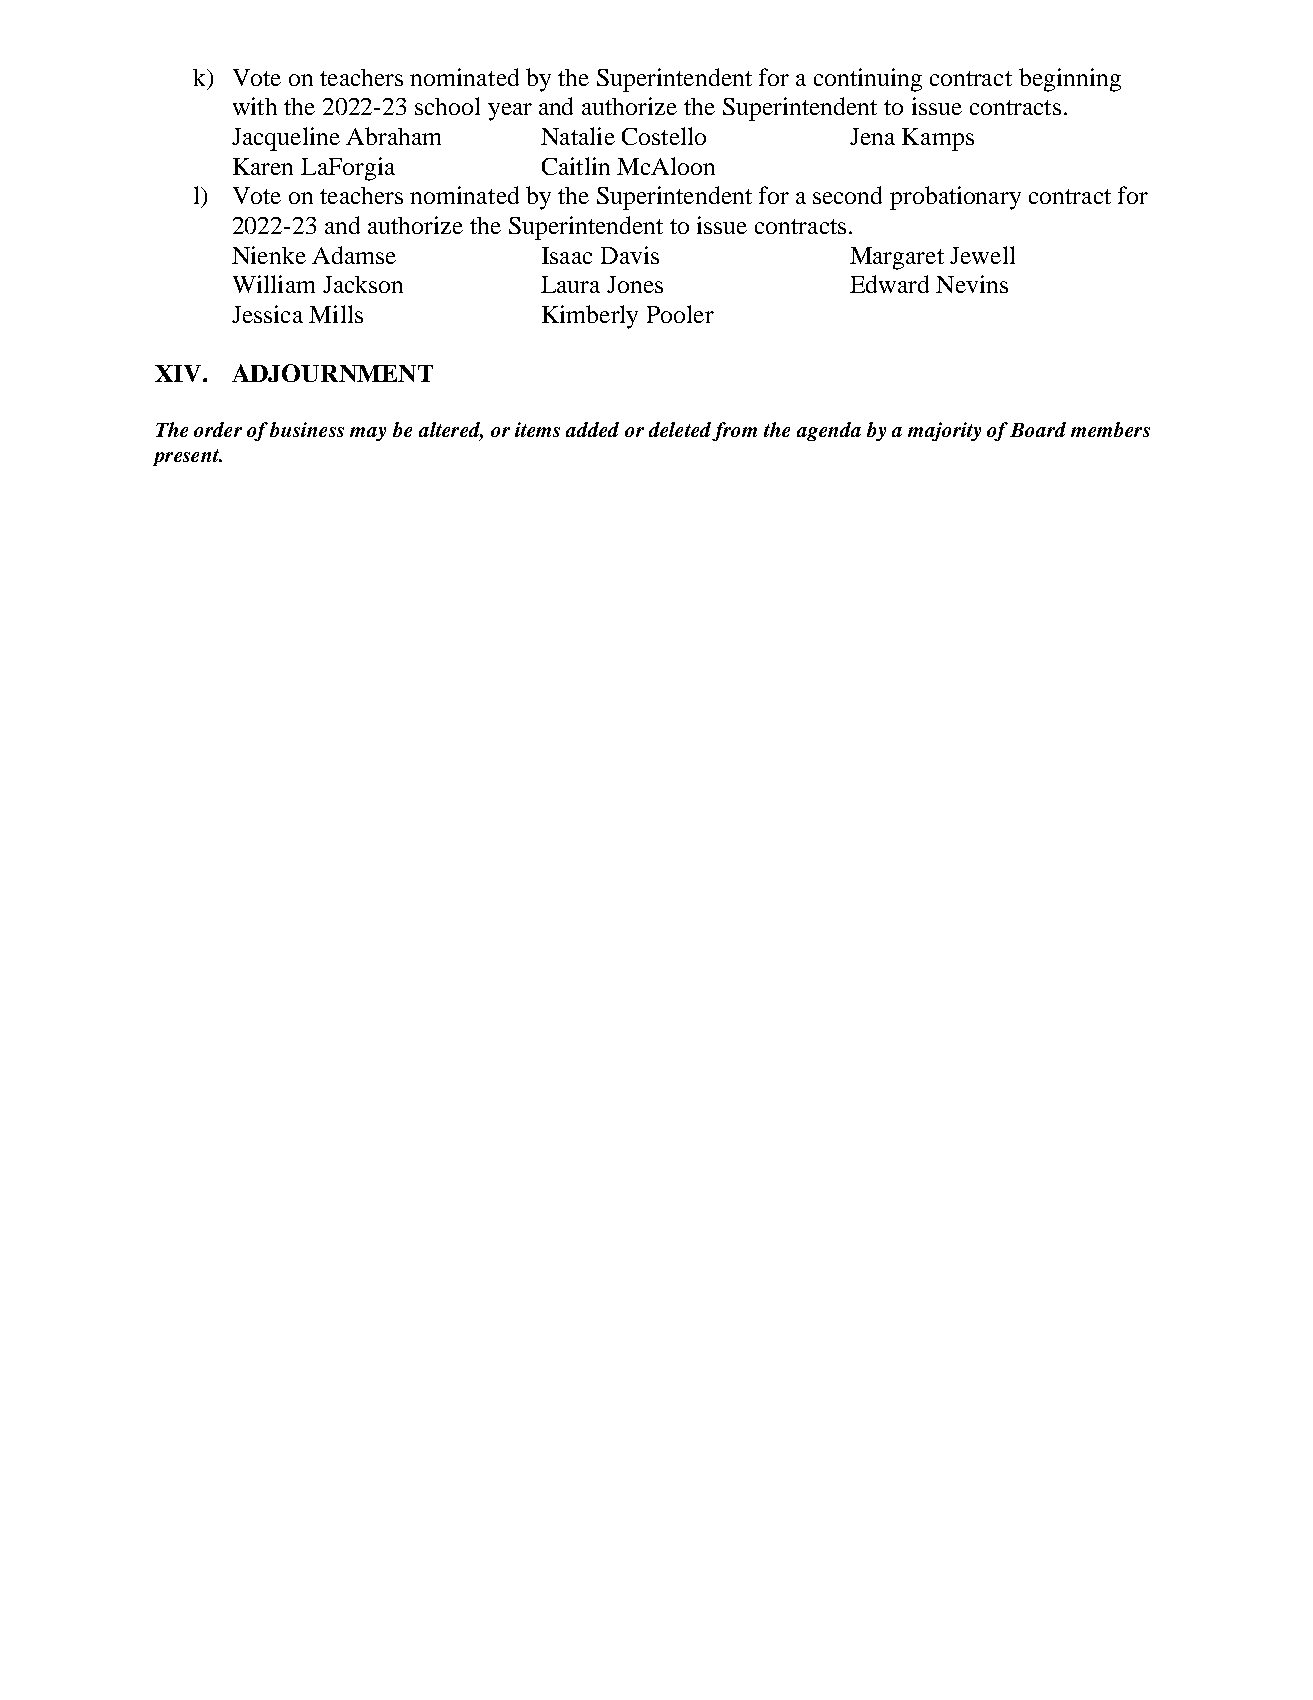  What do you see at coordinates (255, 106) in the document?
I see `with` at bounding box center [255, 106].
